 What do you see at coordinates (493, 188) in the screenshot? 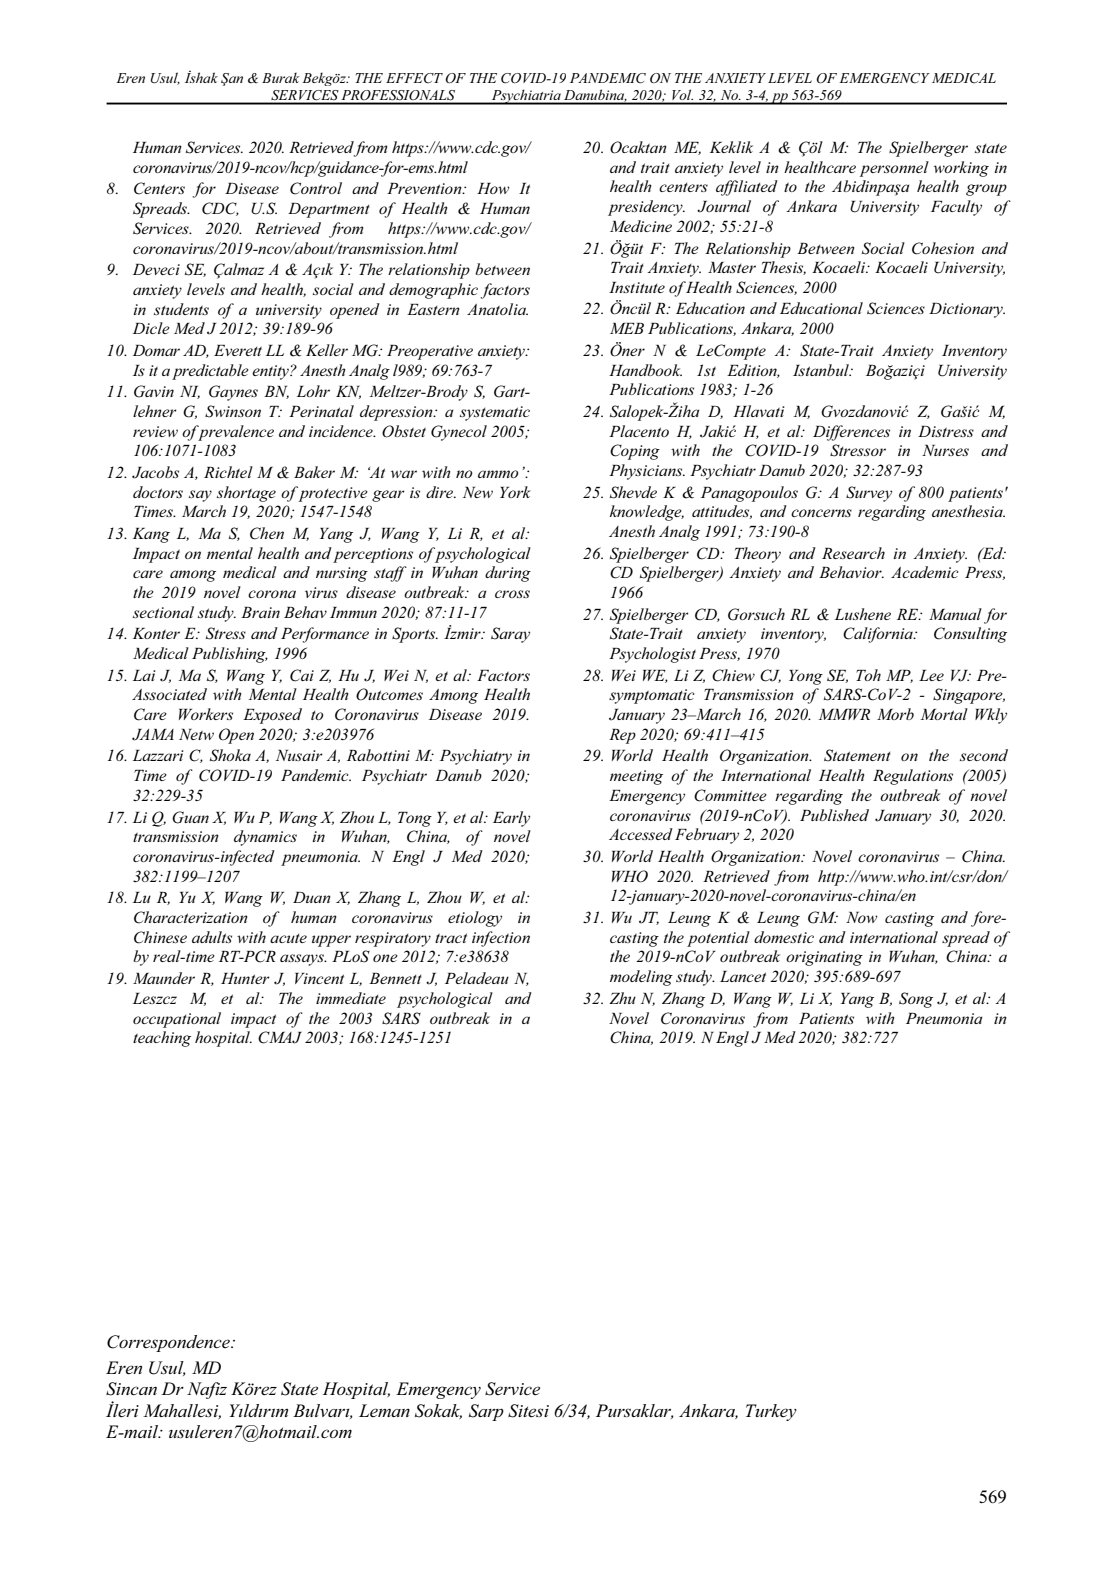
I see `How` at bounding box center [493, 188].
